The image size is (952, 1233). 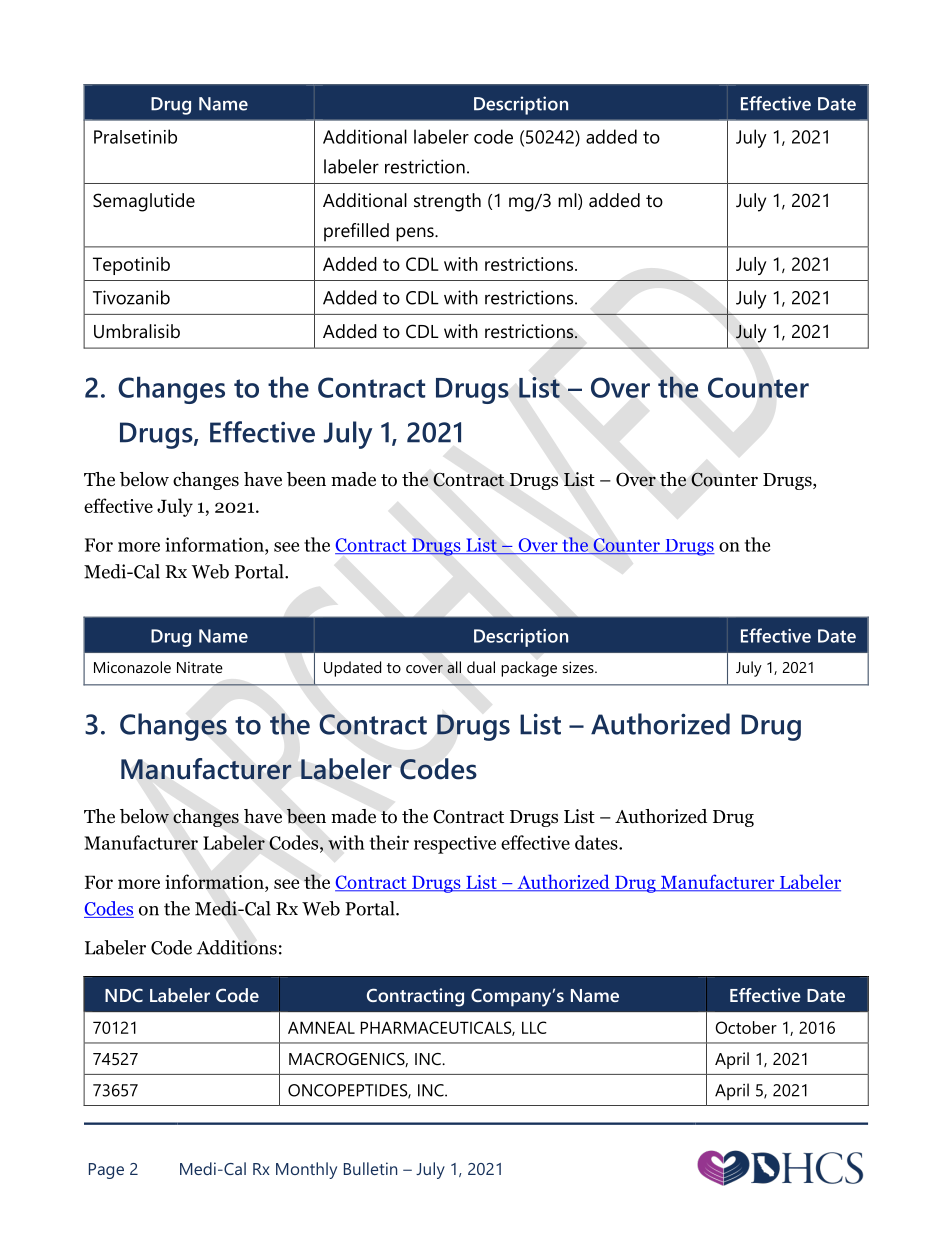 What do you see at coordinates (200, 667) in the page?
I see `Nitrate` at bounding box center [200, 667].
